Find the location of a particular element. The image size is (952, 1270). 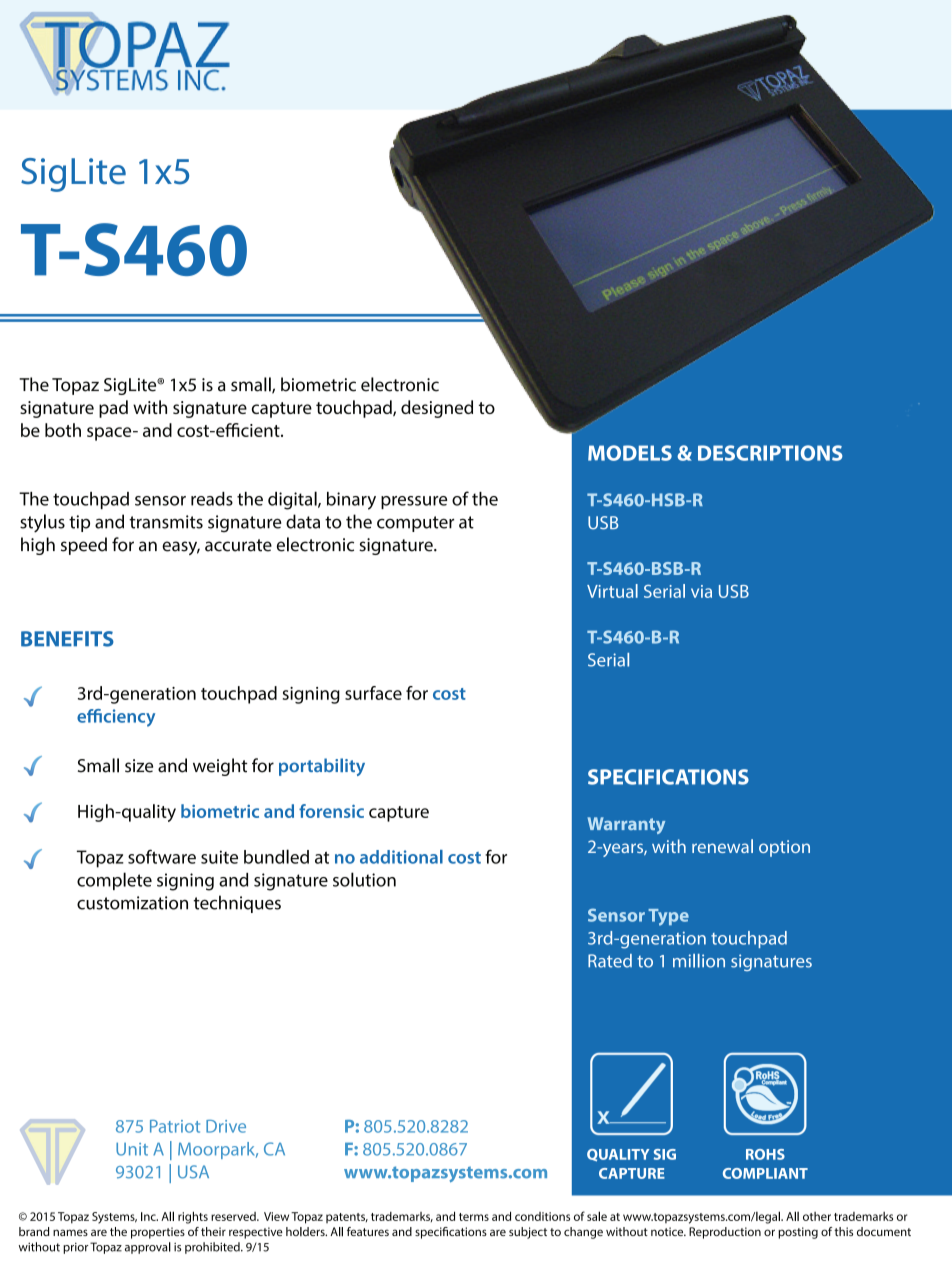

Rated is located at coordinates (610, 961).
